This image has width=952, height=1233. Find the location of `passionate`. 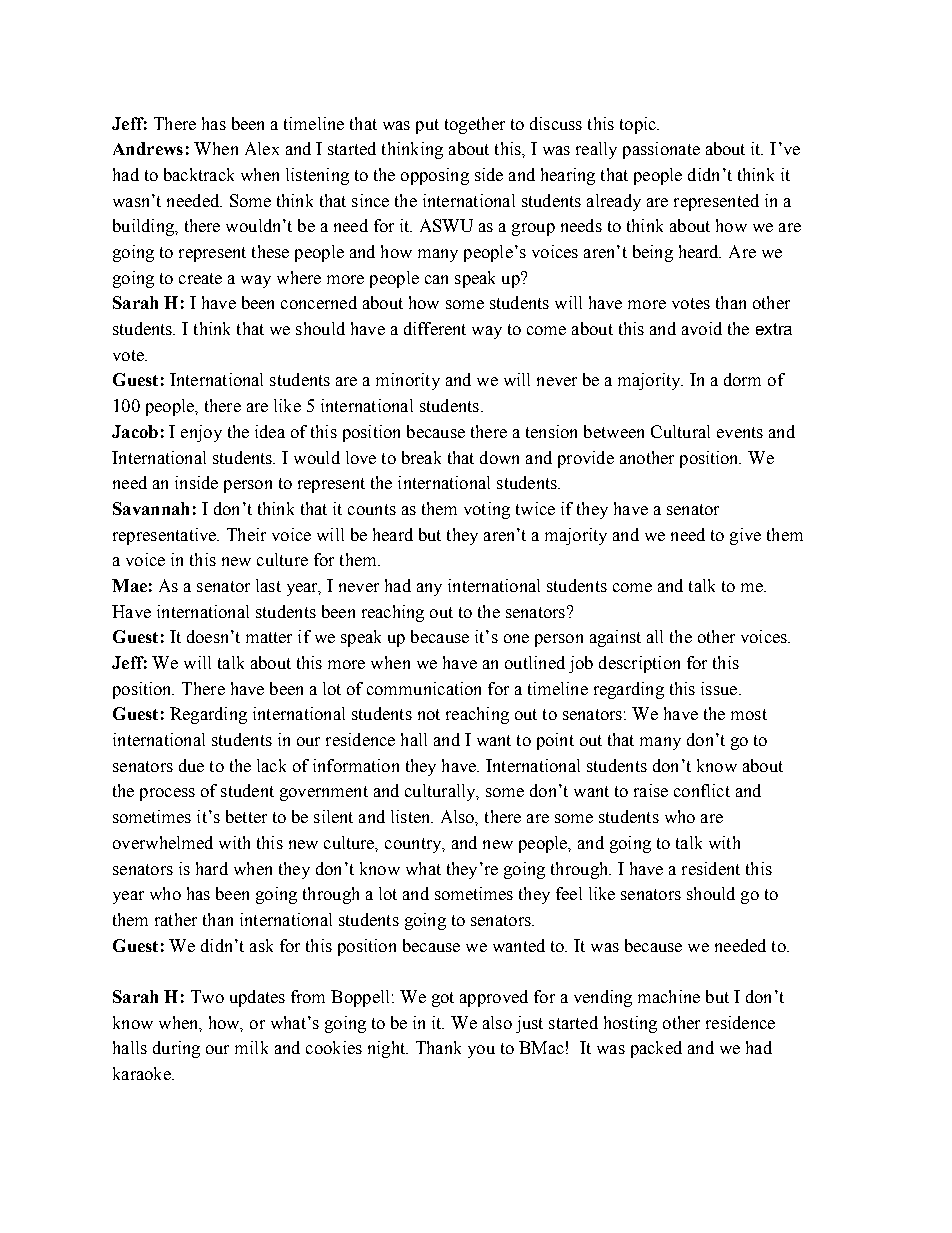

passionate is located at coordinates (661, 150).
